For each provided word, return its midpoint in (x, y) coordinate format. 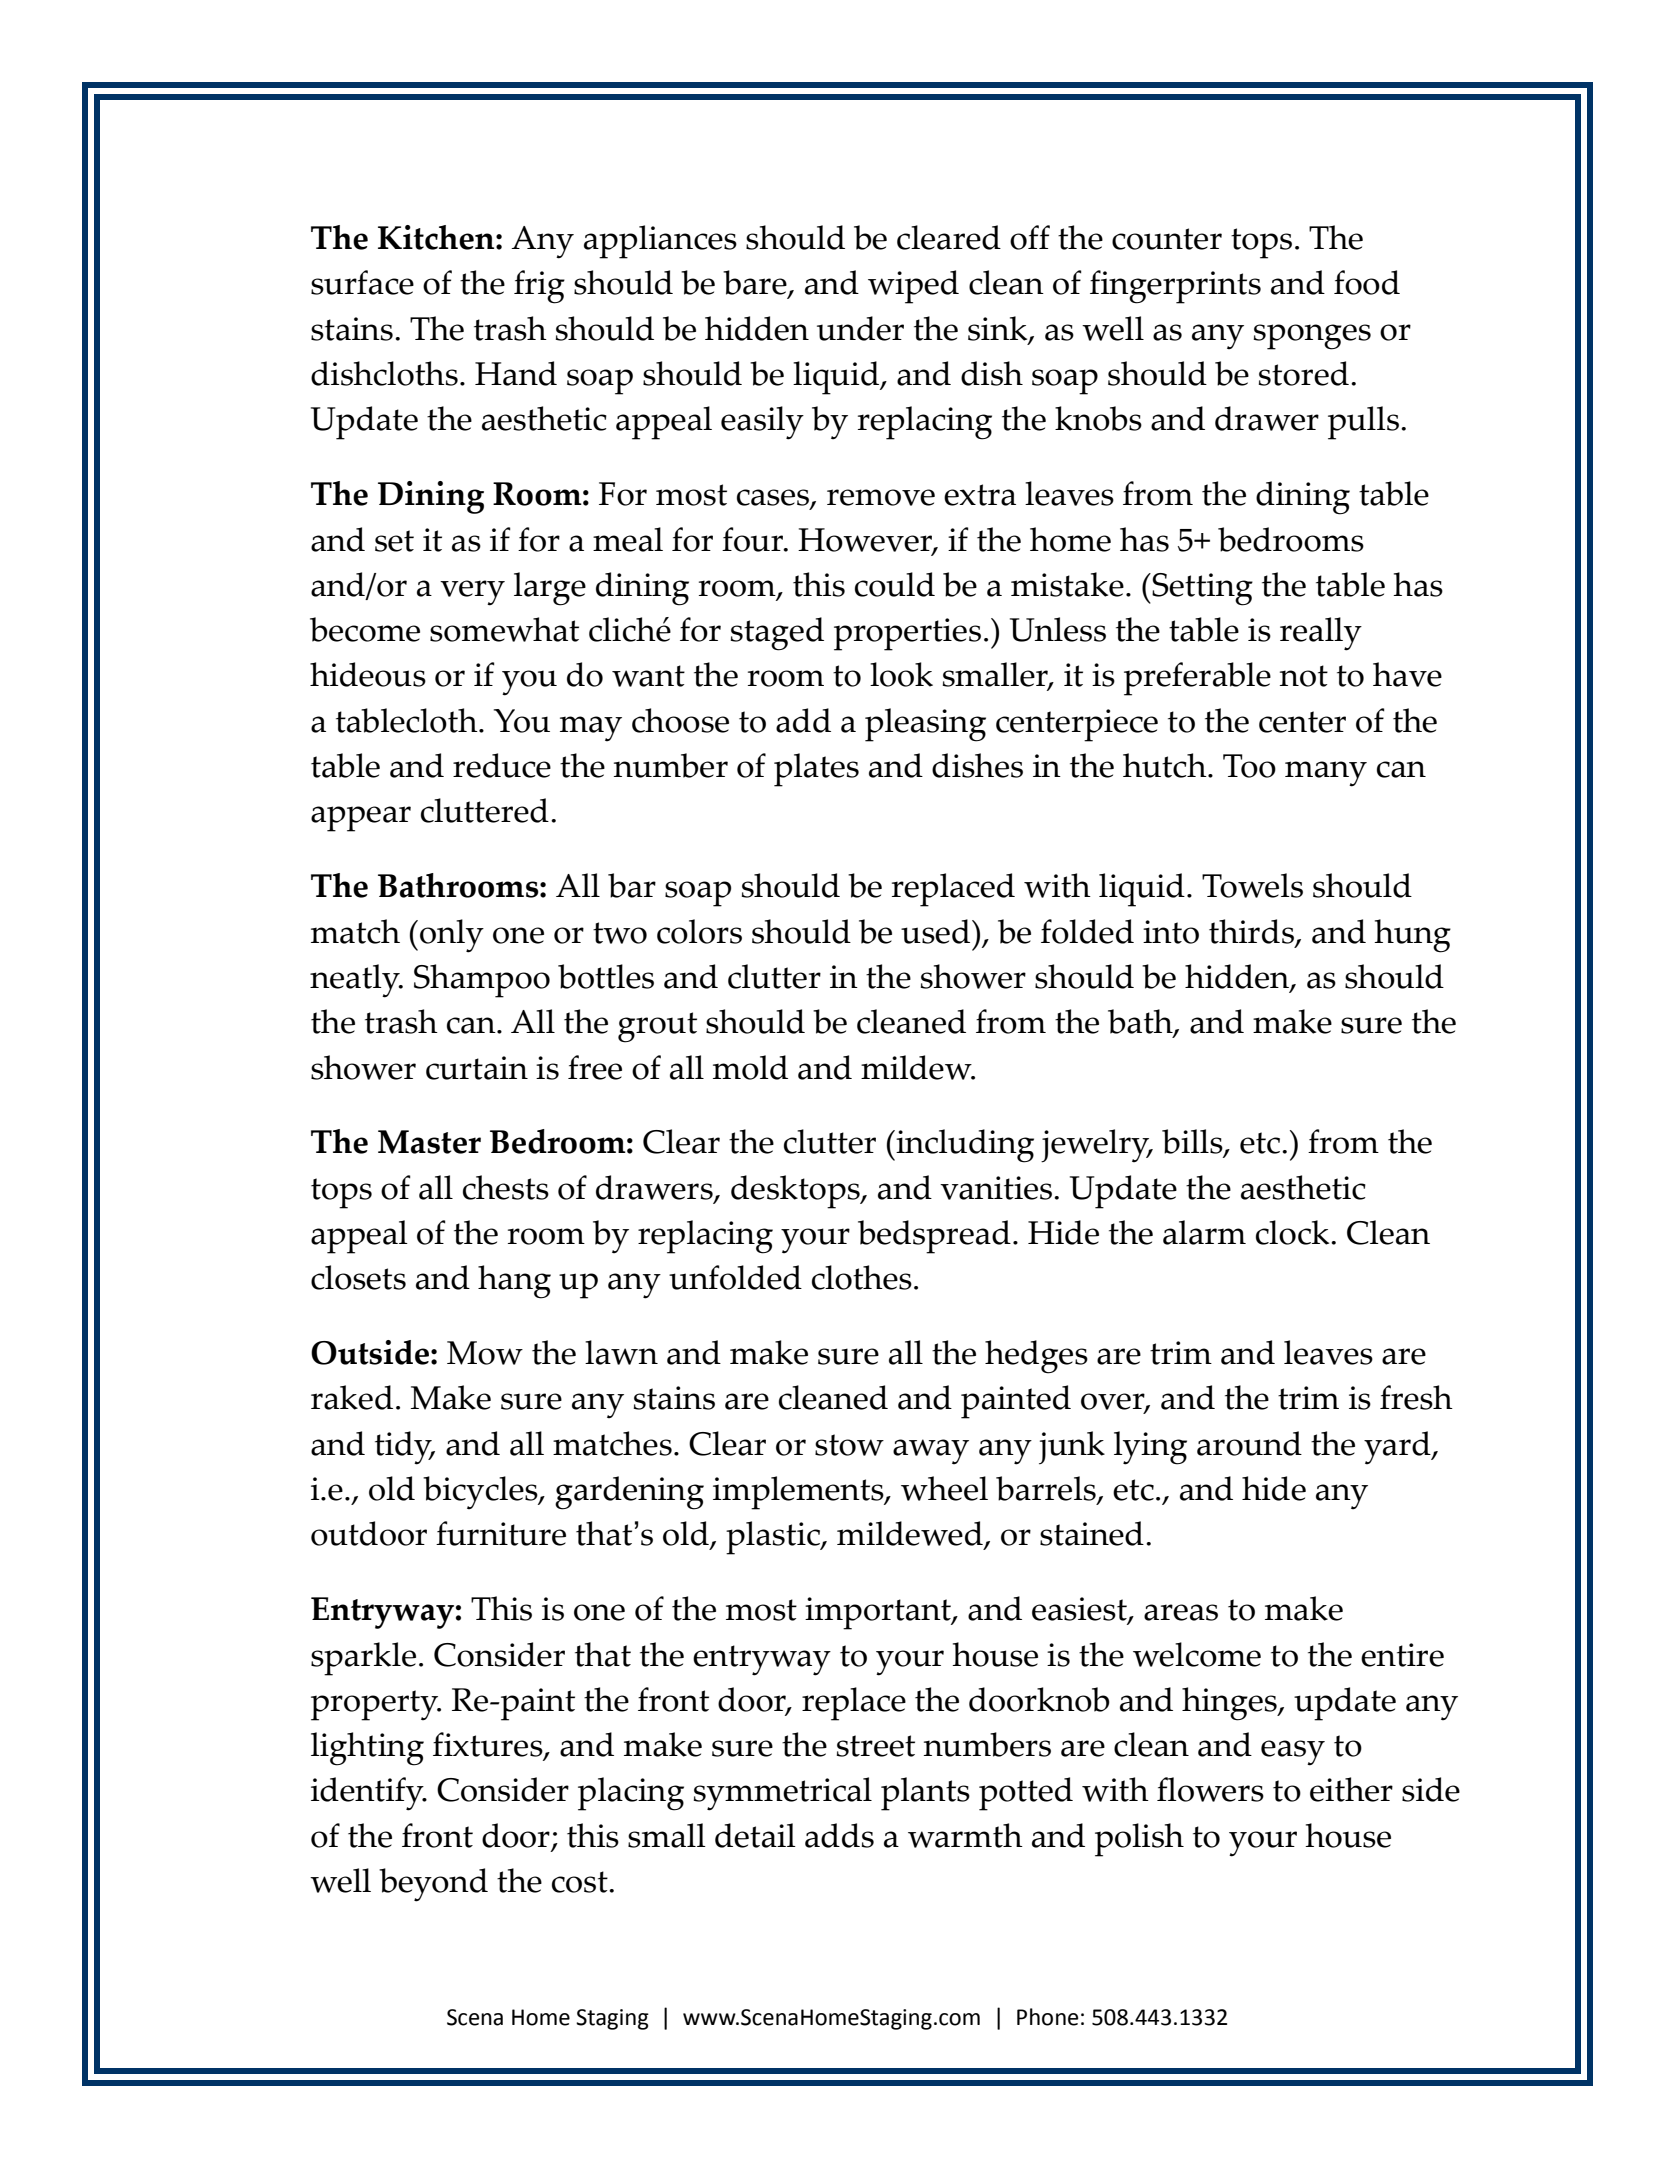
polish (1139, 1840)
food (1367, 282)
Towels (1252, 885)
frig (539, 287)
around (1249, 1443)
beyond (433, 1885)
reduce (502, 765)
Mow (485, 1353)
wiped (913, 287)
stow (849, 1445)
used (937, 931)
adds (839, 1835)
